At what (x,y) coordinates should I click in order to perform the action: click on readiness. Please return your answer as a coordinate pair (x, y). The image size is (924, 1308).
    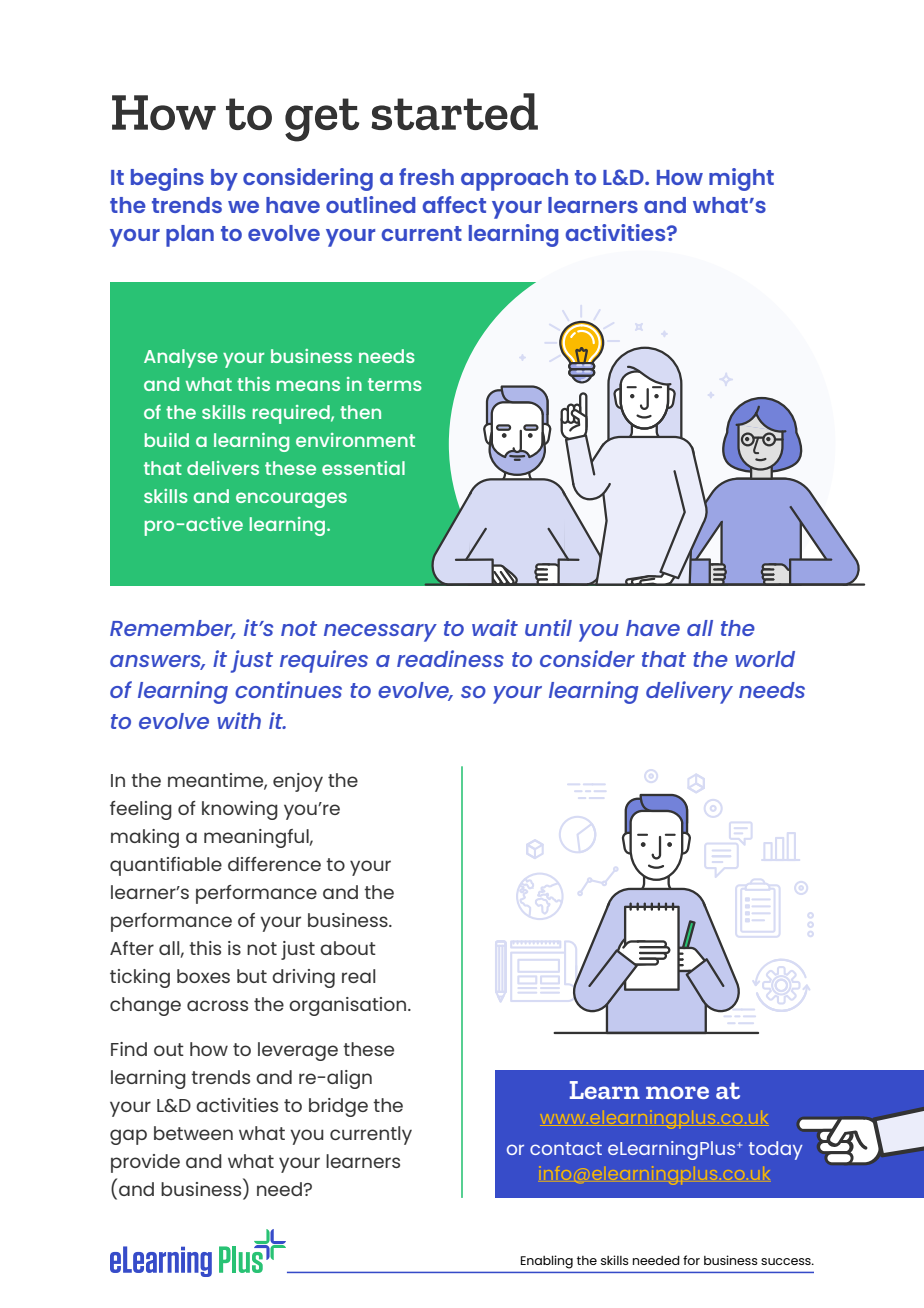
    Looking at the image, I should click on (450, 658).
